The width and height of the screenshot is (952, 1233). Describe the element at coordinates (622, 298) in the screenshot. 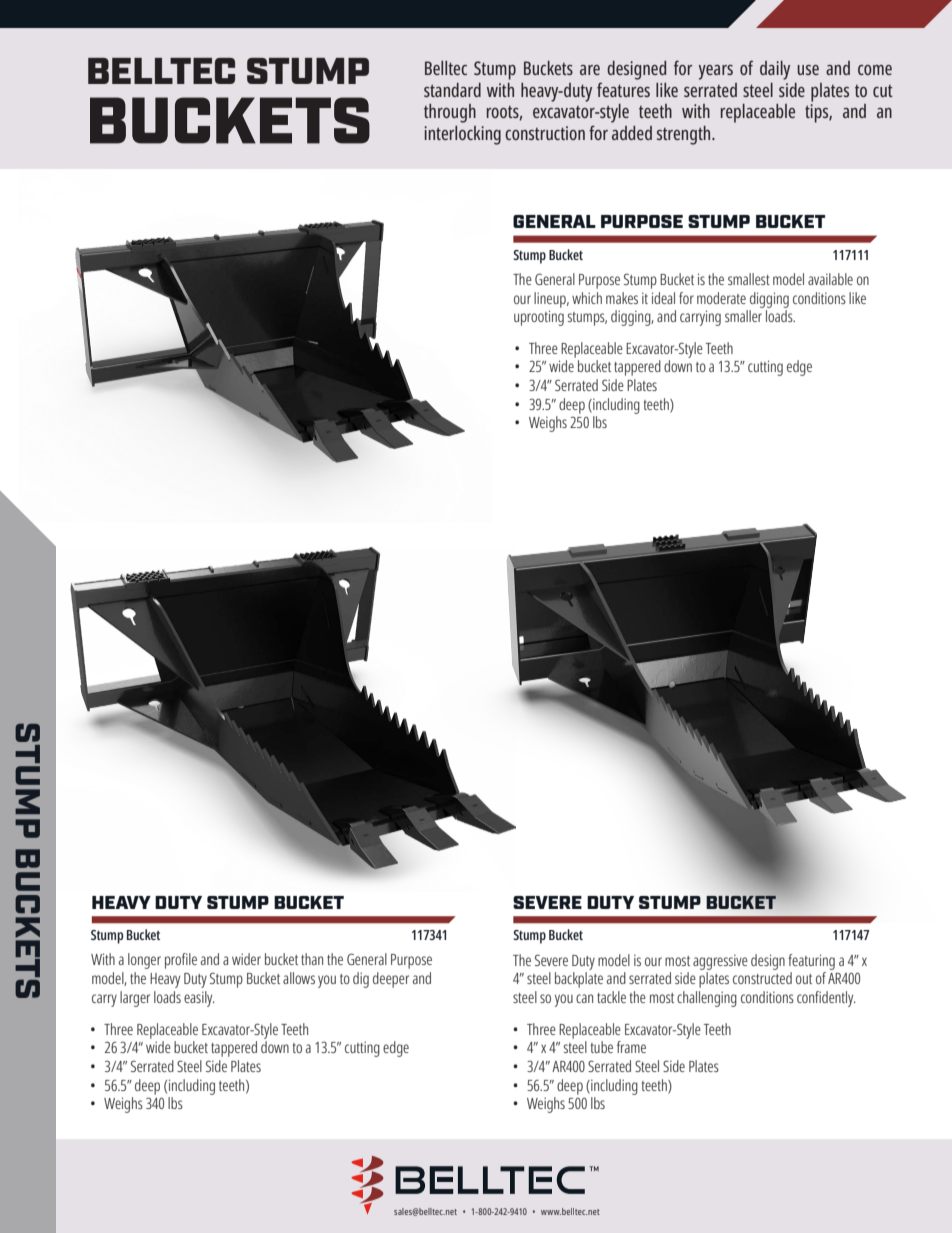

I see `makes` at that location.
